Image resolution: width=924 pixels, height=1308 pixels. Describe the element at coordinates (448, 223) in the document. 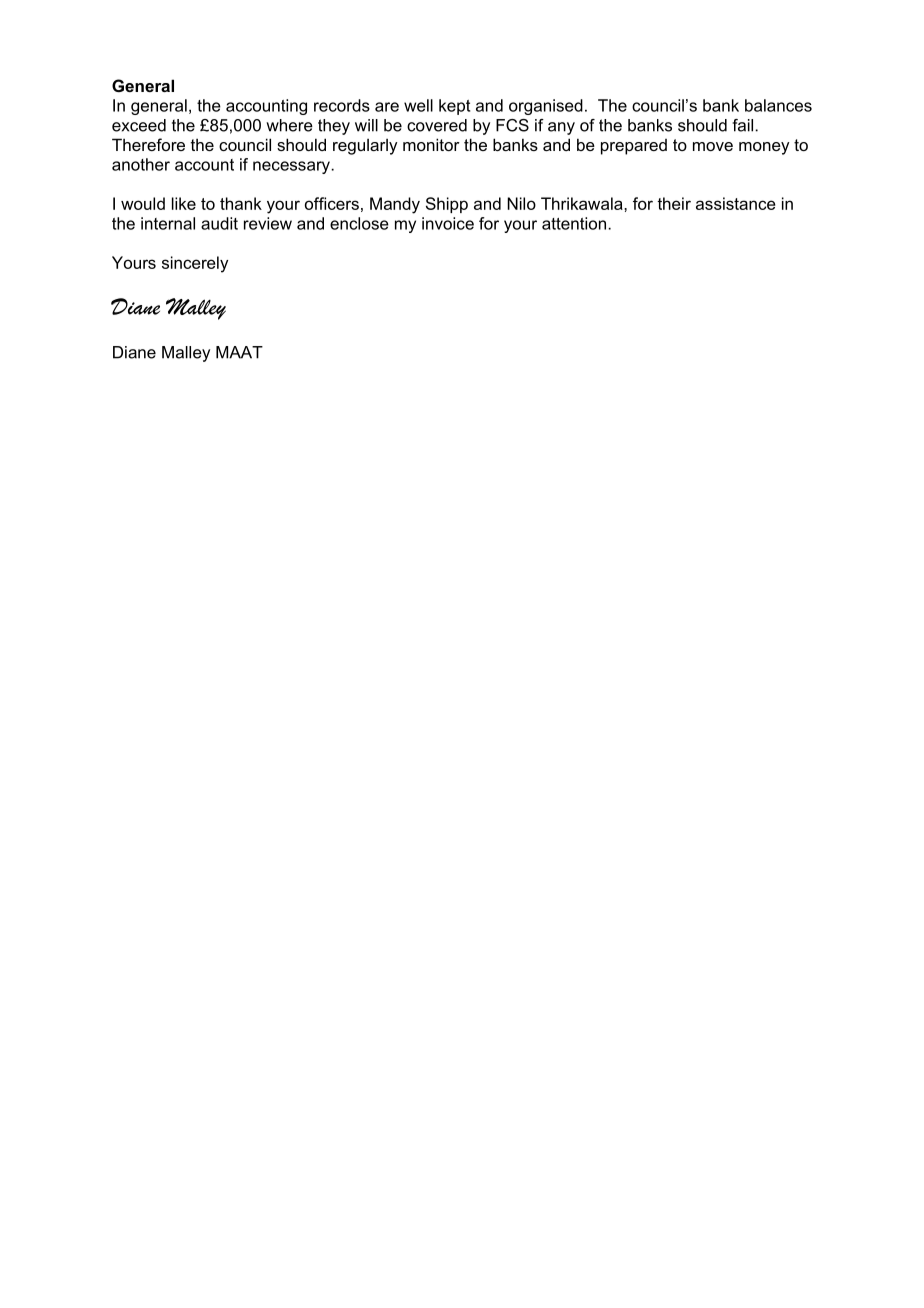

I see `invoice` at that location.
